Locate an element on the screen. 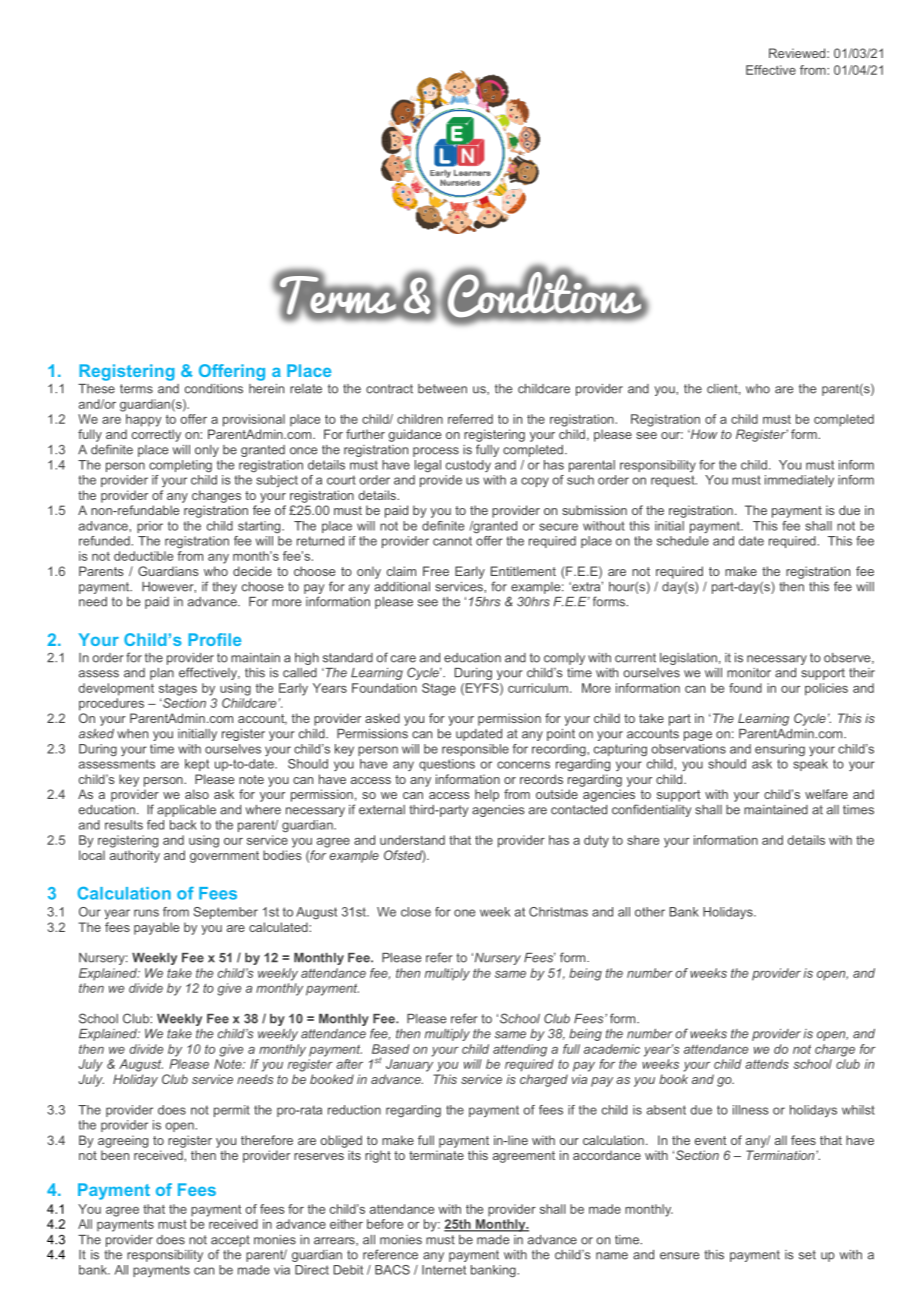 The image size is (924, 1313). between is located at coordinates (442, 389).
